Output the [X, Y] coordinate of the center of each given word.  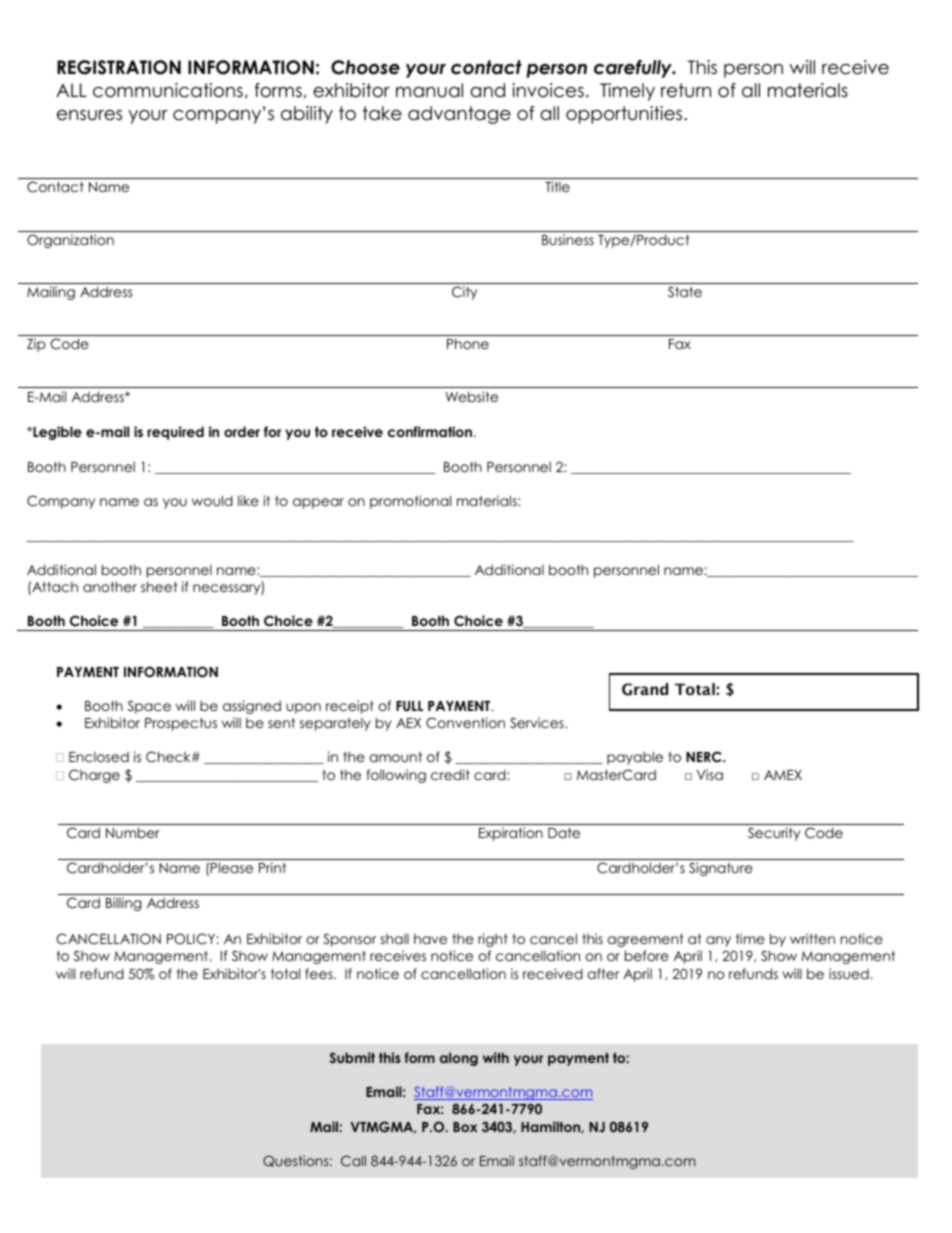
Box [465, 1127]
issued [849, 973]
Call [353, 1161]
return [686, 90]
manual [429, 90]
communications [168, 90]
